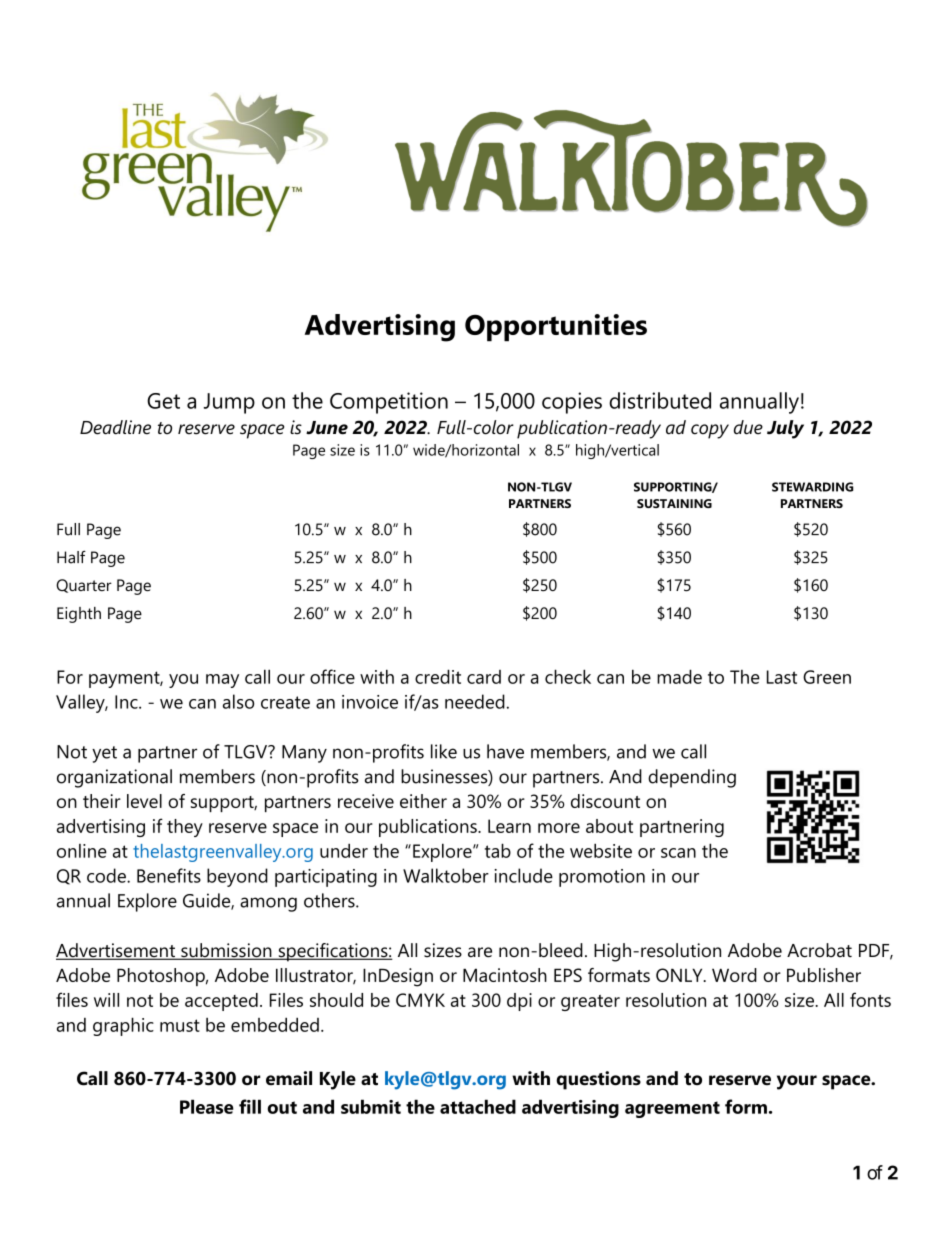 Image resolution: width=952 pixels, height=1233 pixels. What do you see at coordinates (163, 401) in the page?
I see `Get` at bounding box center [163, 401].
